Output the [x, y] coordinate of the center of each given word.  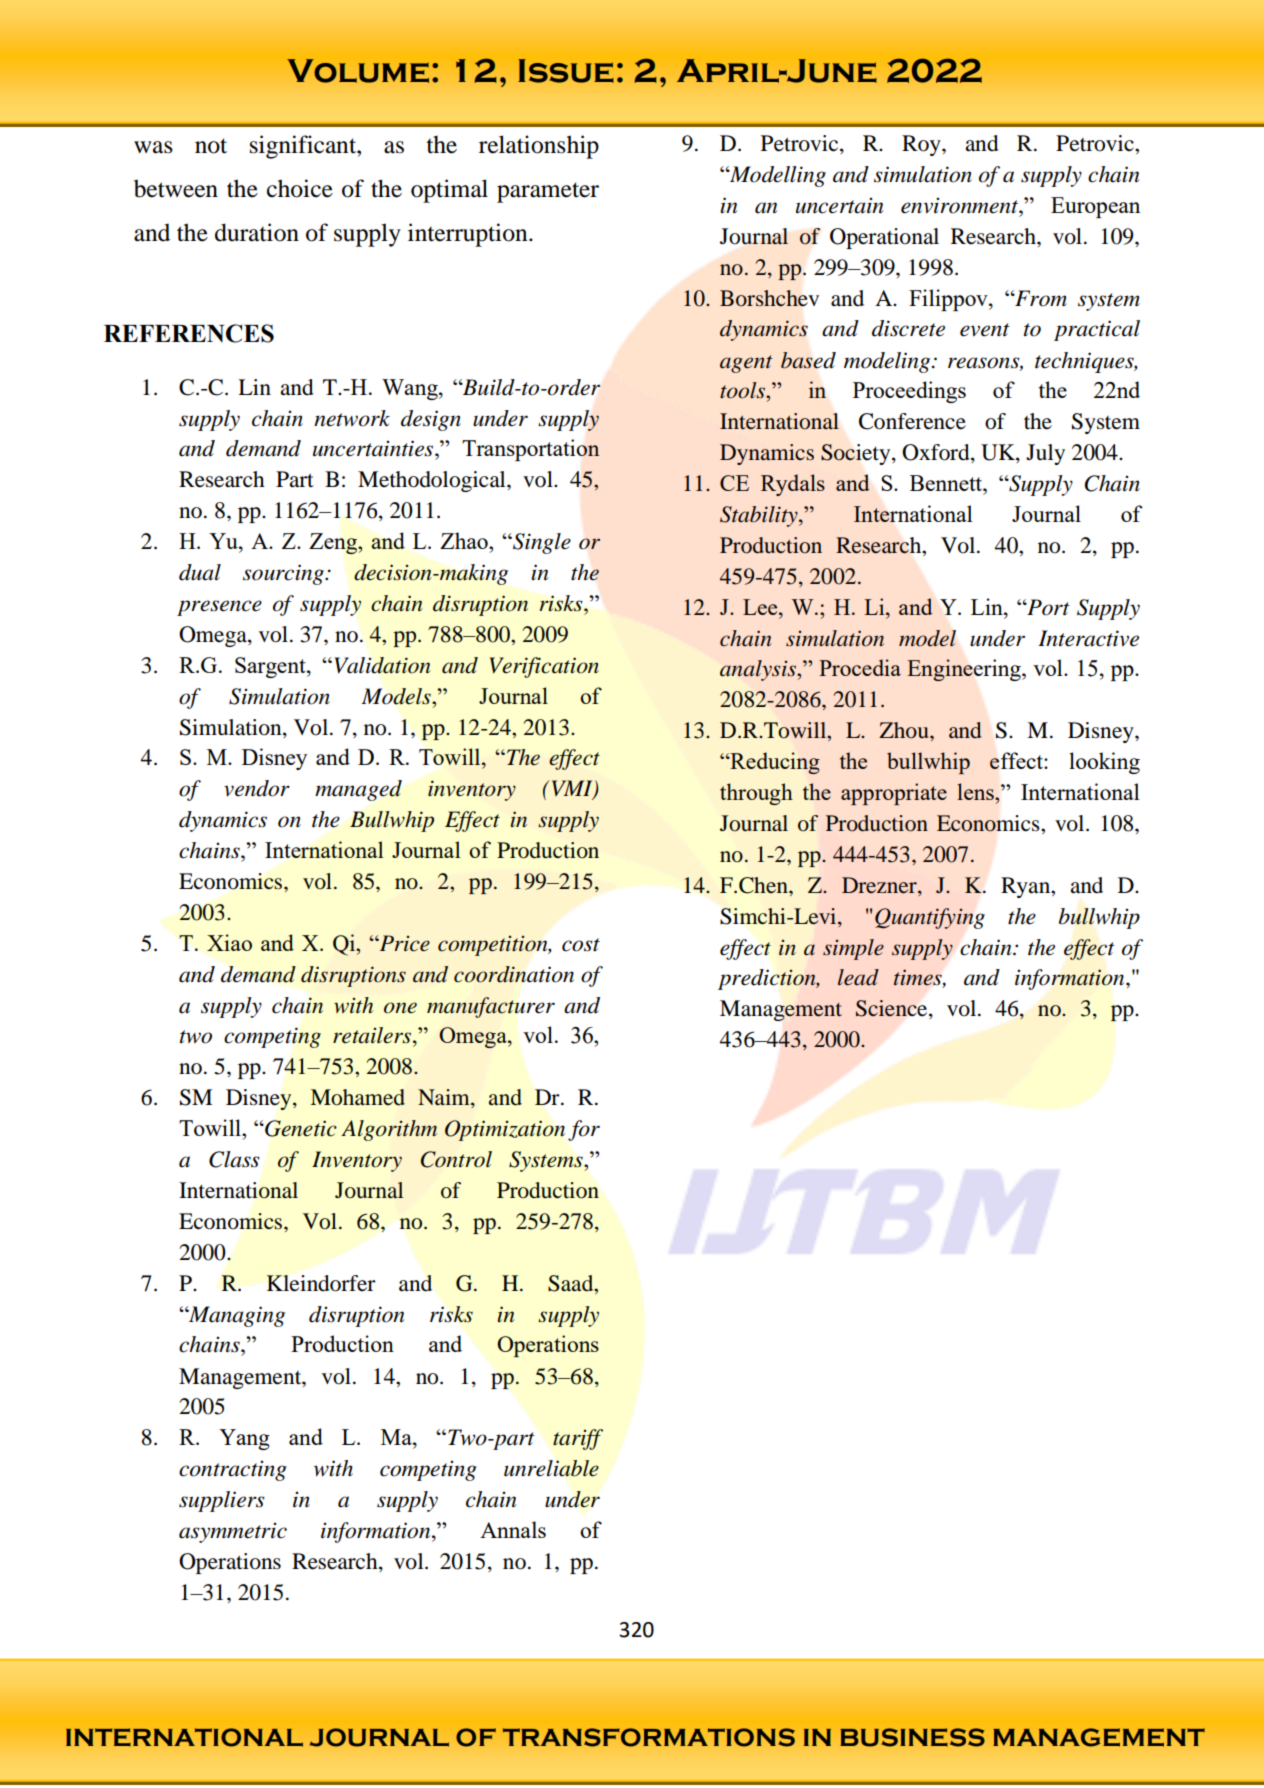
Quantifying [930, 918]
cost [581, 945]
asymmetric [233, 1532]
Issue [566, 71]
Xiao [229, 942]
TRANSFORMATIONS [649, 1737]
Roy [922, 145]
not [211, 146]
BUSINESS [912, 1737]
